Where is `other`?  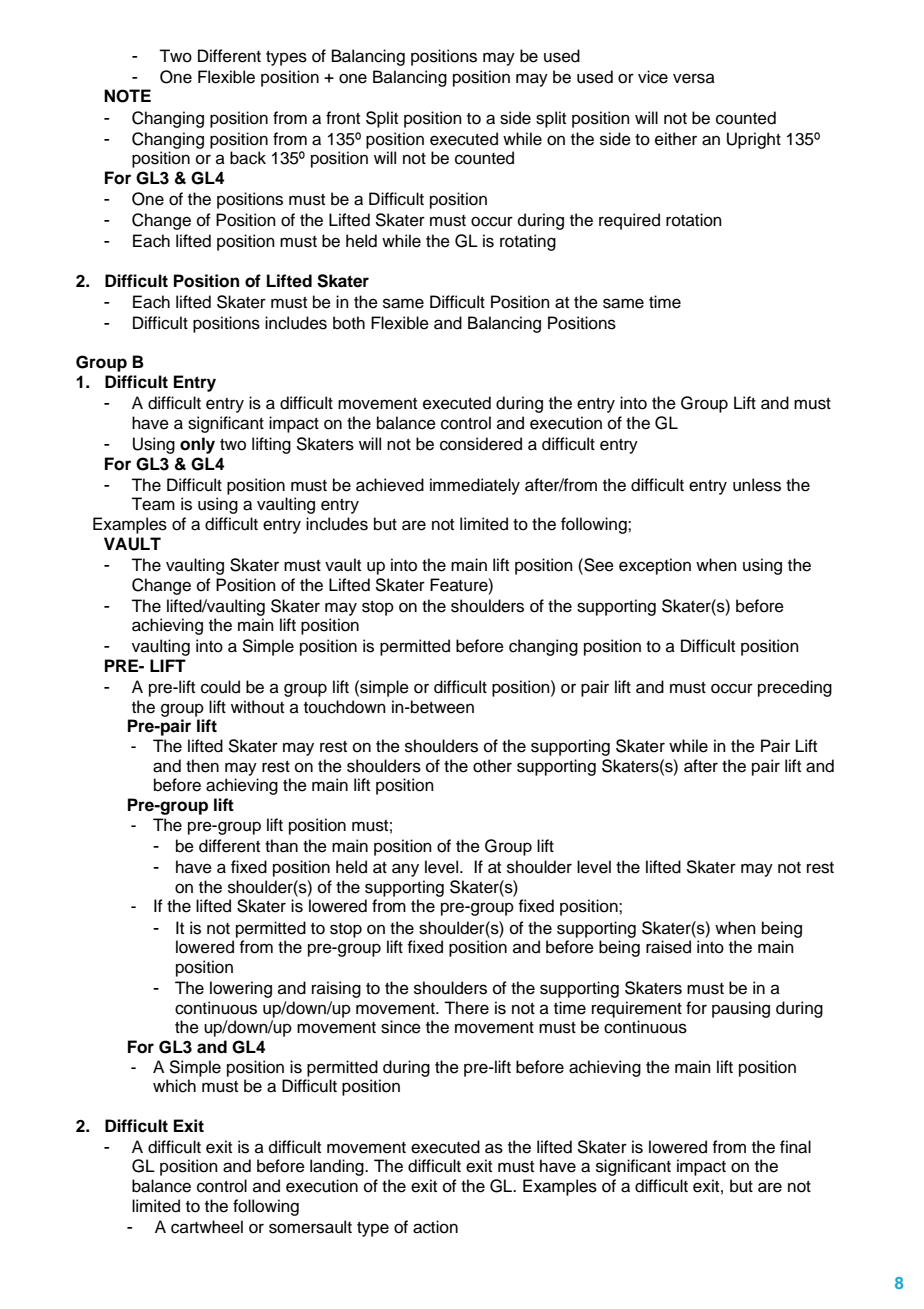
other is located at coordinates (492, 766).
